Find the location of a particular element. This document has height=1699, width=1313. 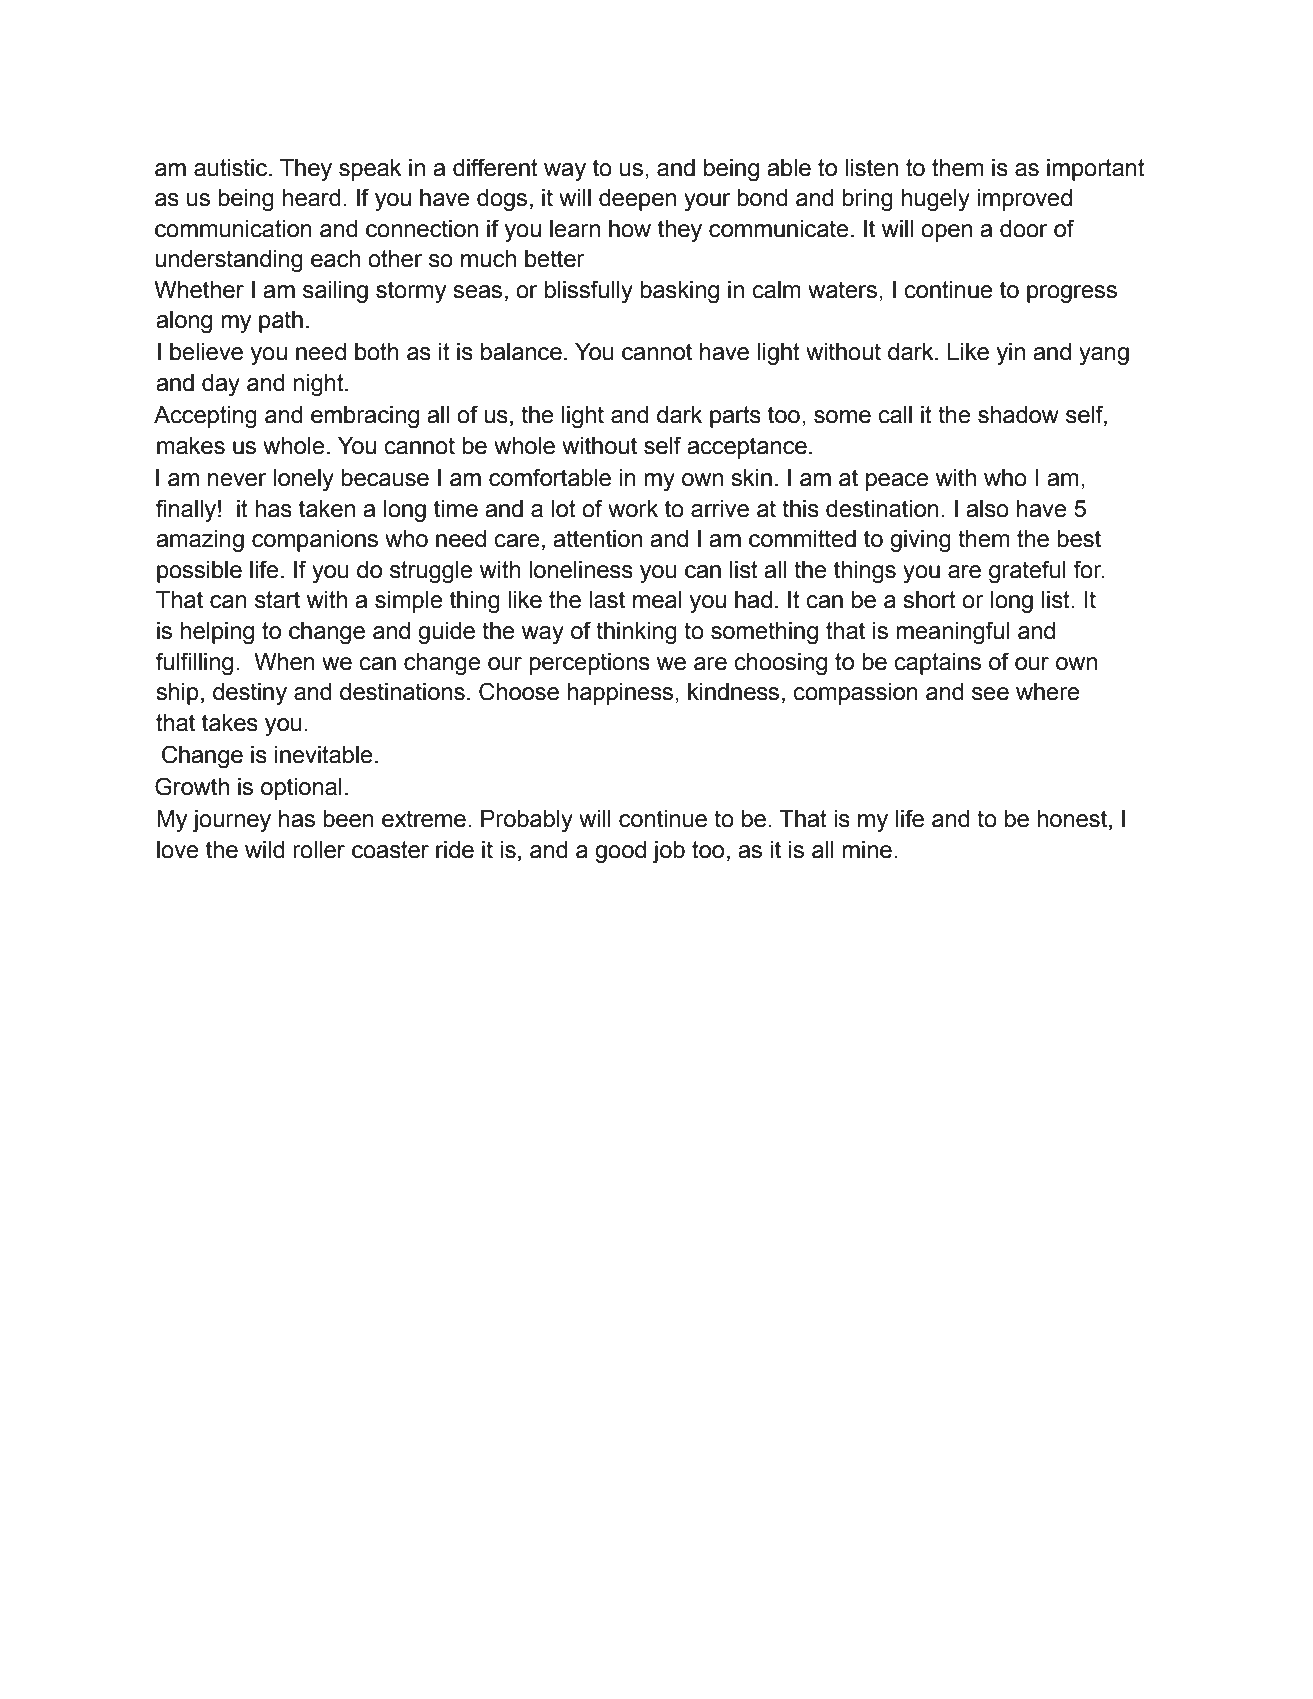

deepen is located at coordinates (637, 200).
